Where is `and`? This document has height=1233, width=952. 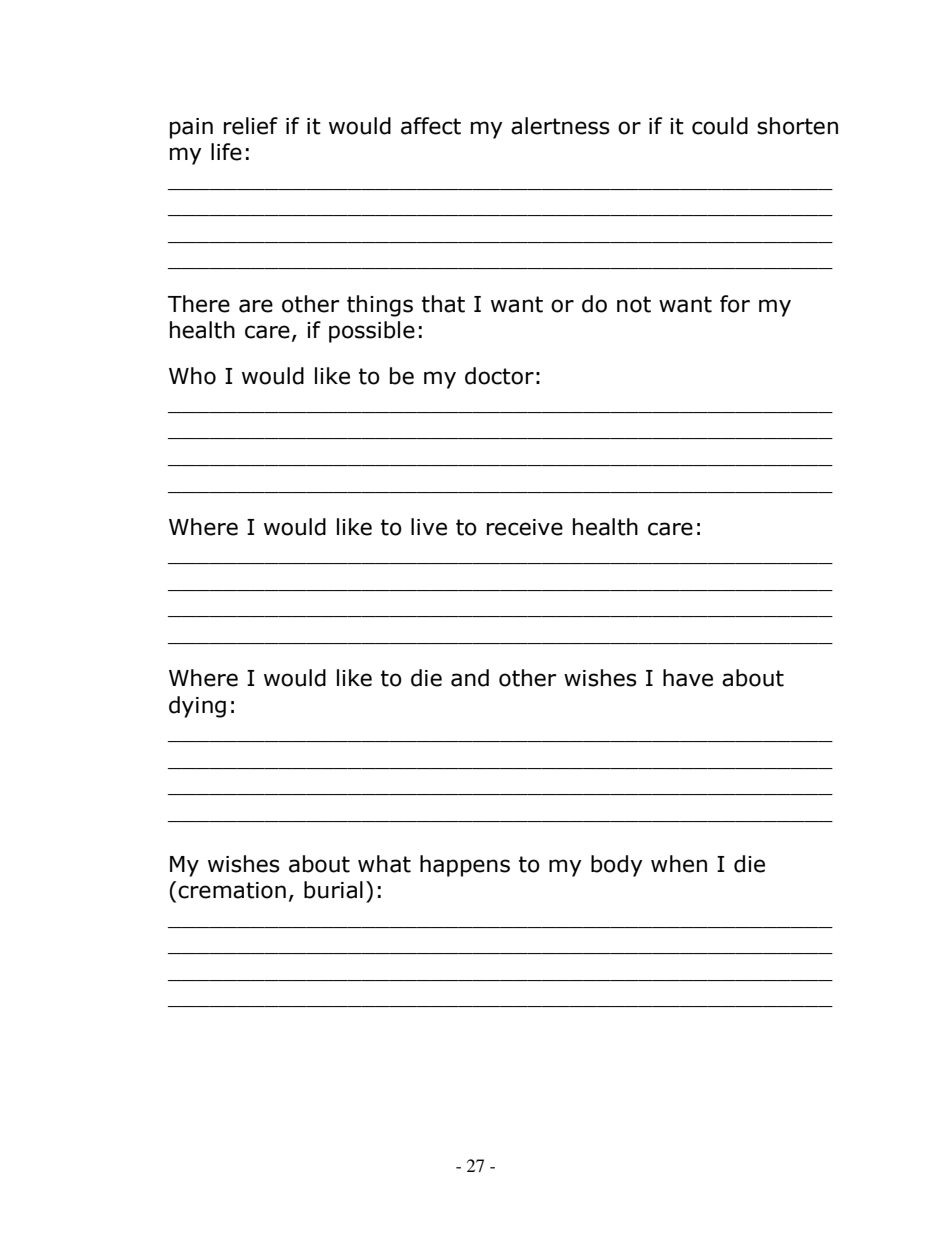
and is located at coordinates (470, 678).
